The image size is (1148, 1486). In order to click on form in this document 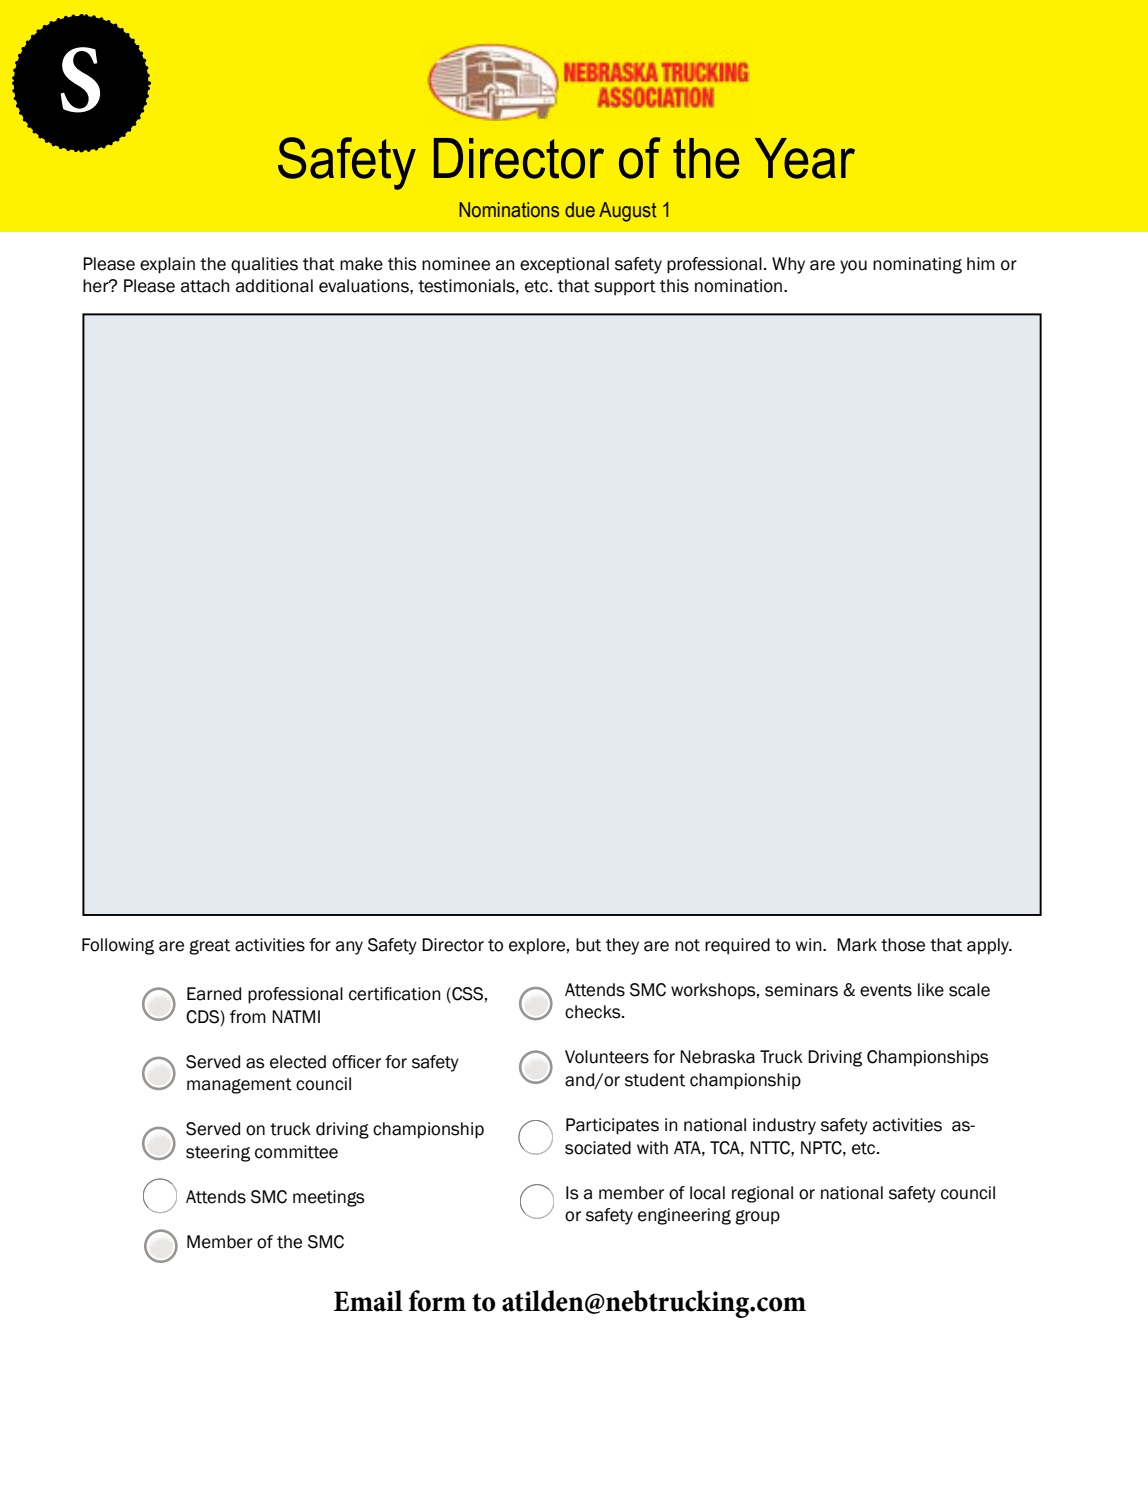, I will do `click(437, 1301)`.
